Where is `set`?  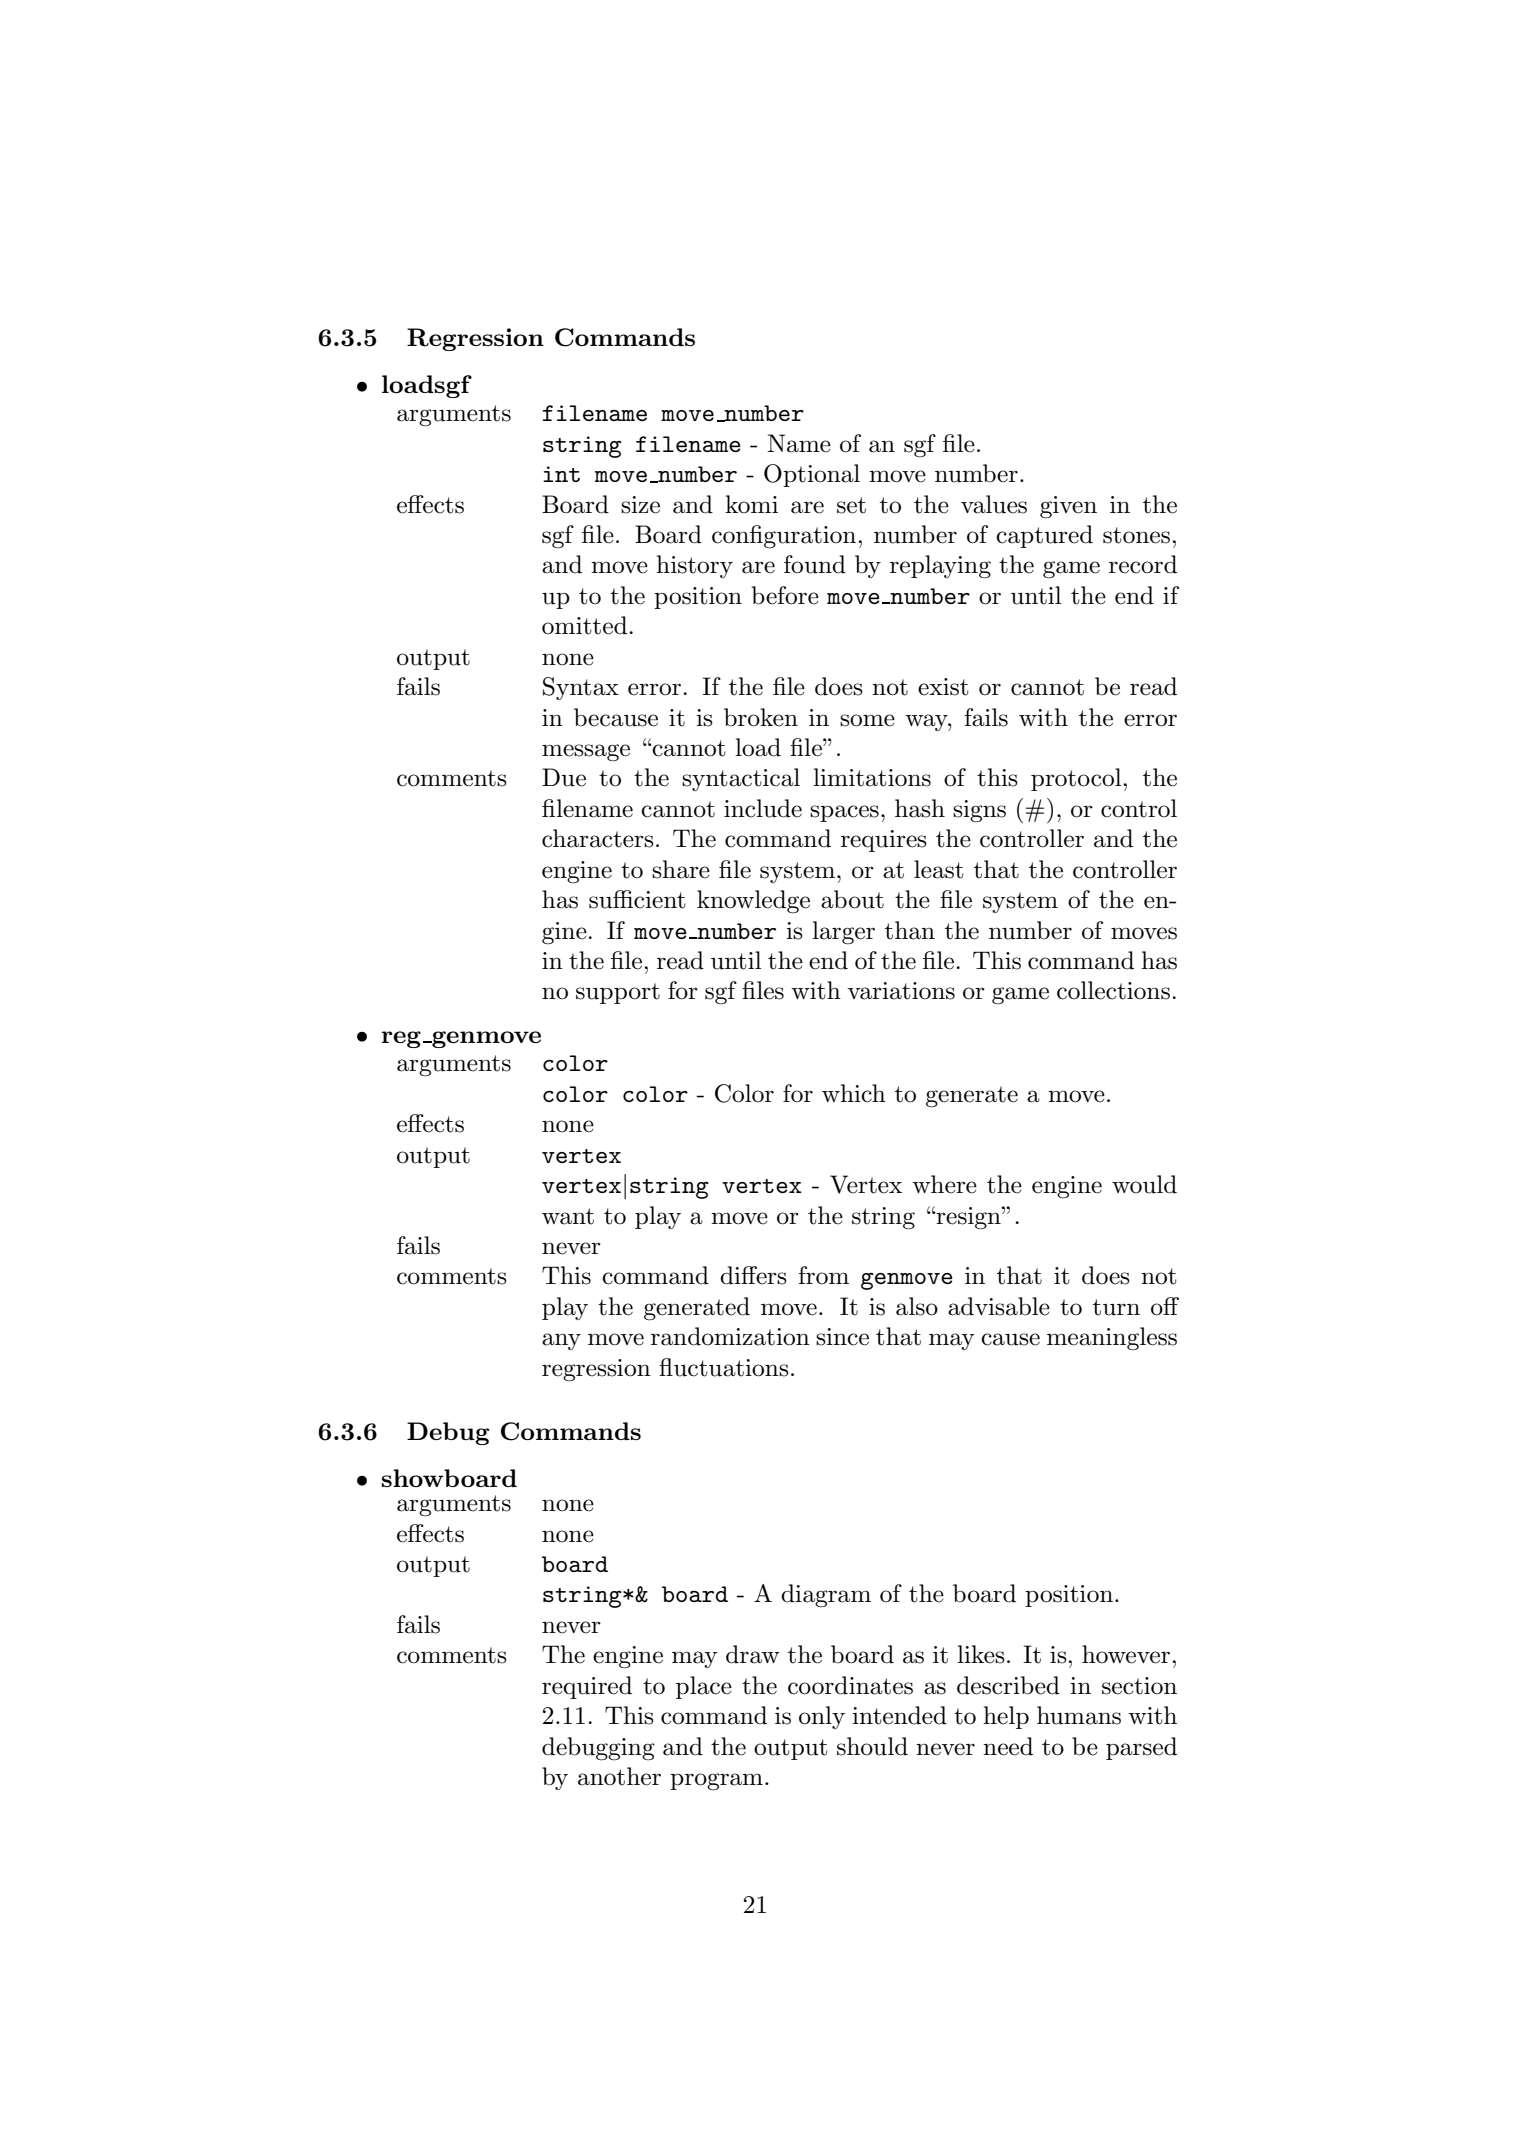 set is located at coordinates (851, 505).
